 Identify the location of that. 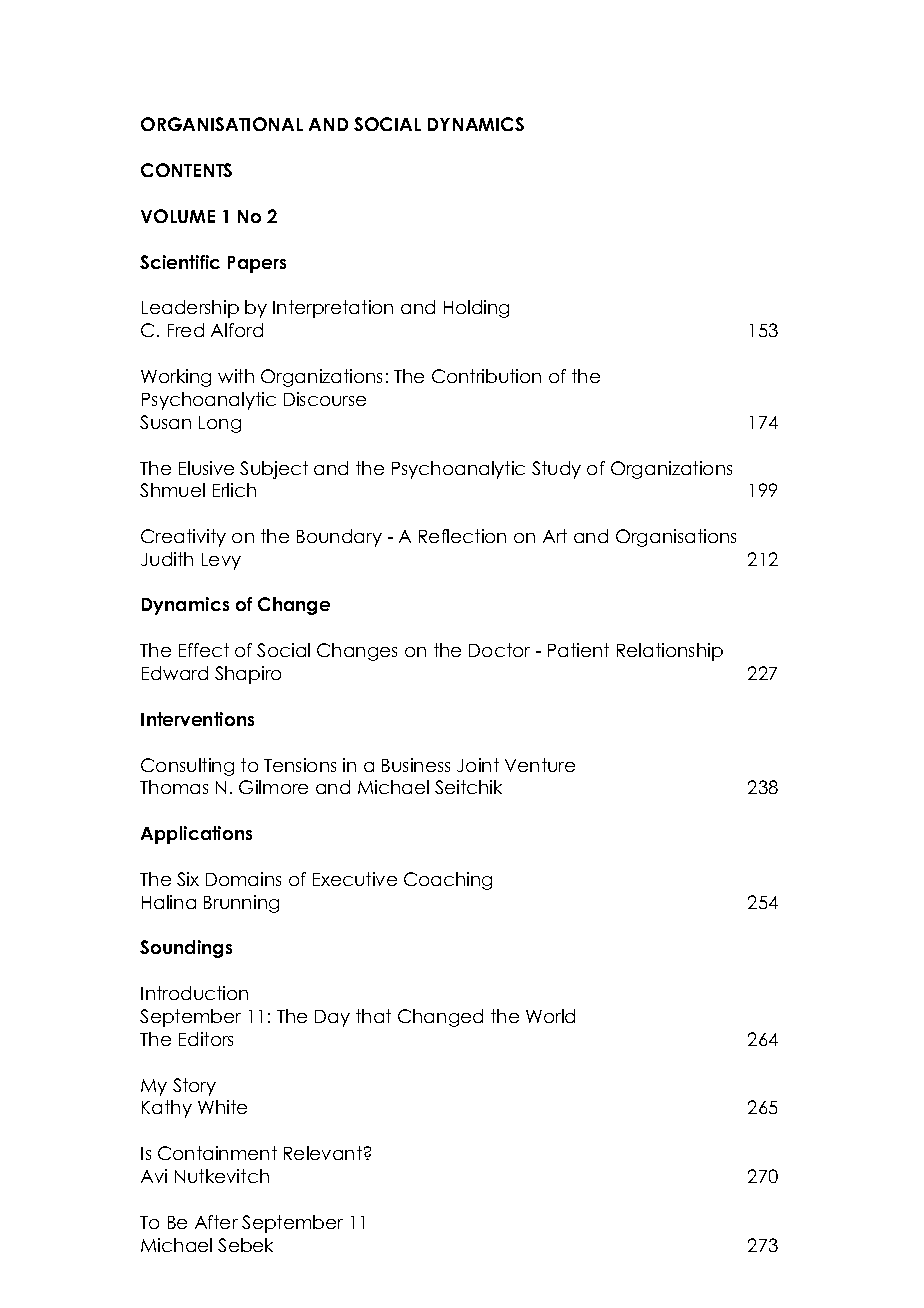
(373, 1016).
